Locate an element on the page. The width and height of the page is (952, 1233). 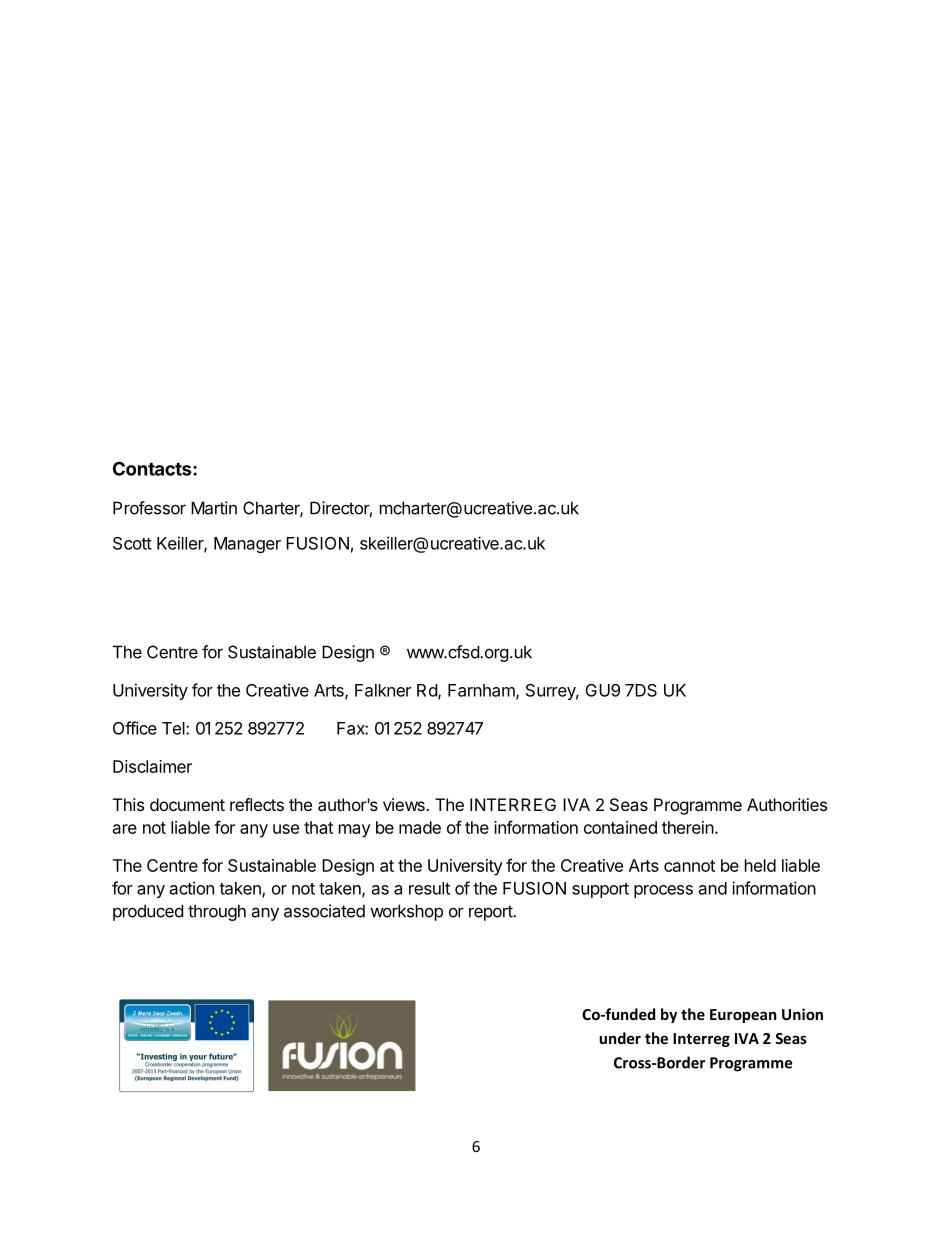
through is located at coordinates (217, 912).
